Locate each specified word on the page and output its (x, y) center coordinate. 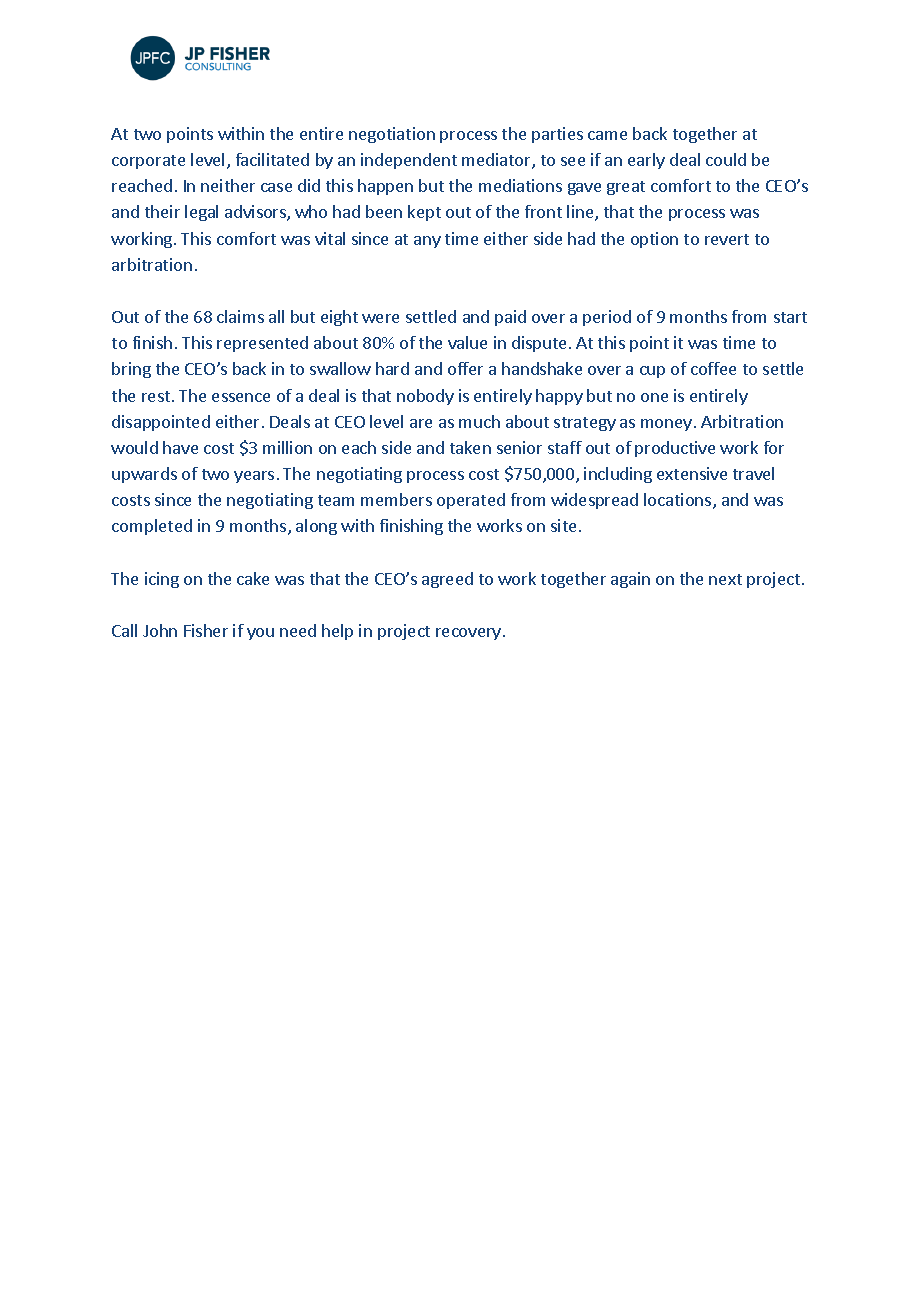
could (726, 159)
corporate (148, 162)
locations (679, 501)
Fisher (206, 630)
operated (471, 501)
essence (241, 397)
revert (727, 239)
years (254, 477)
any (427, 242)
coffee (713, 368)
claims (240, 316)
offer (465, 368)
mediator (497, 161)
